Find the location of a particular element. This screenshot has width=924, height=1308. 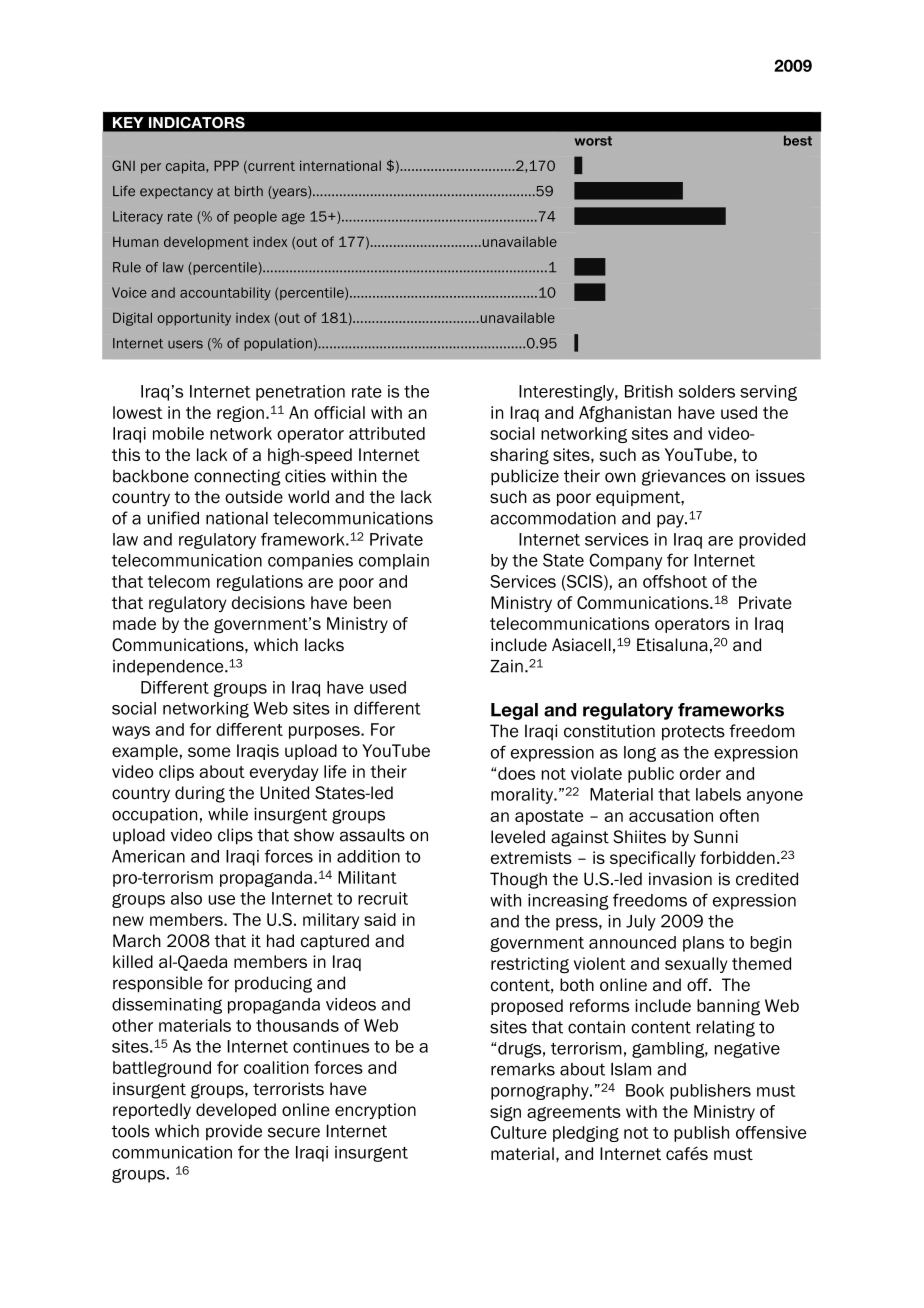

offensive is located at coordinates (771, 1132).
